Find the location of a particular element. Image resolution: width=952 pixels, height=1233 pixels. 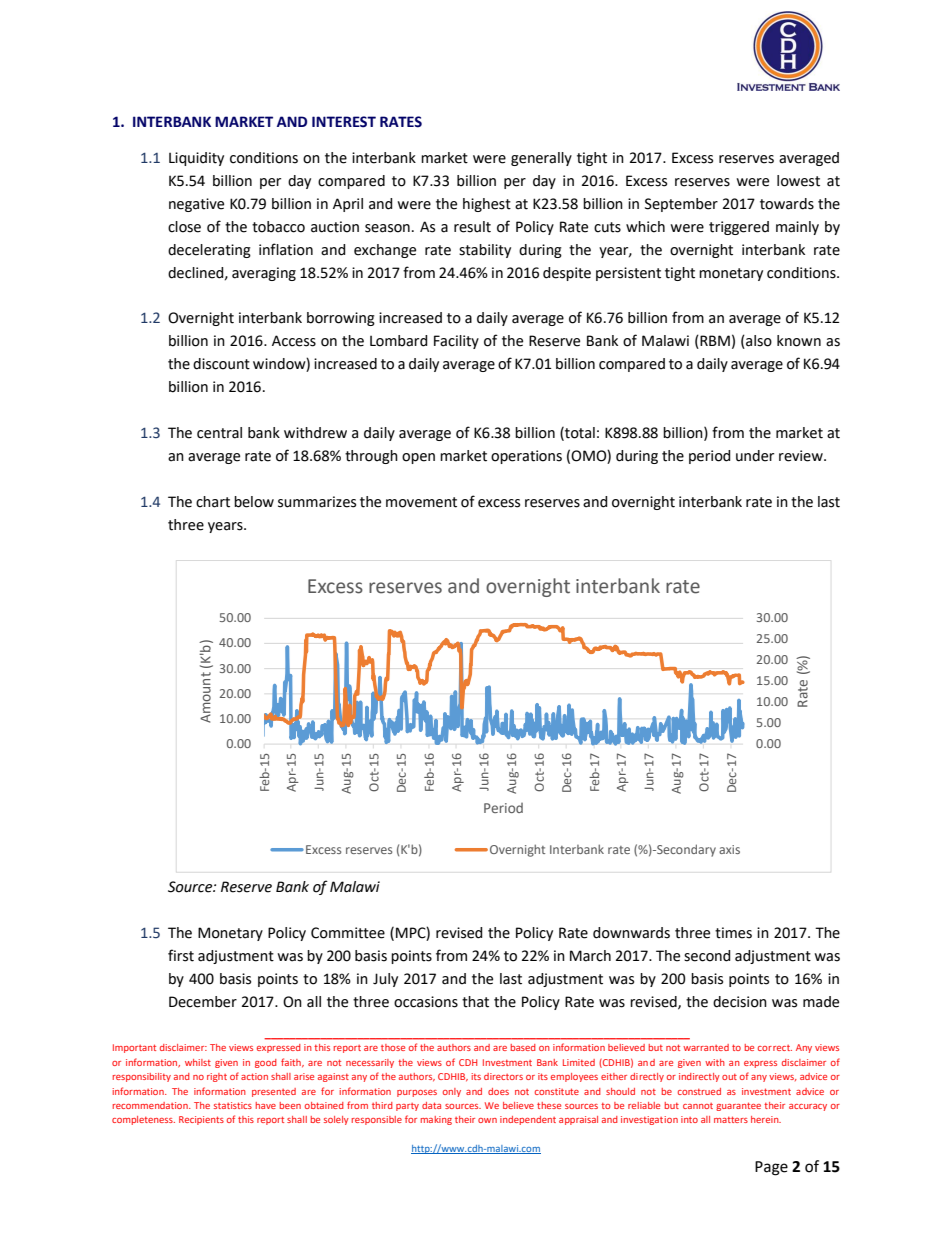

movement is located at coordinates (421, 502).
